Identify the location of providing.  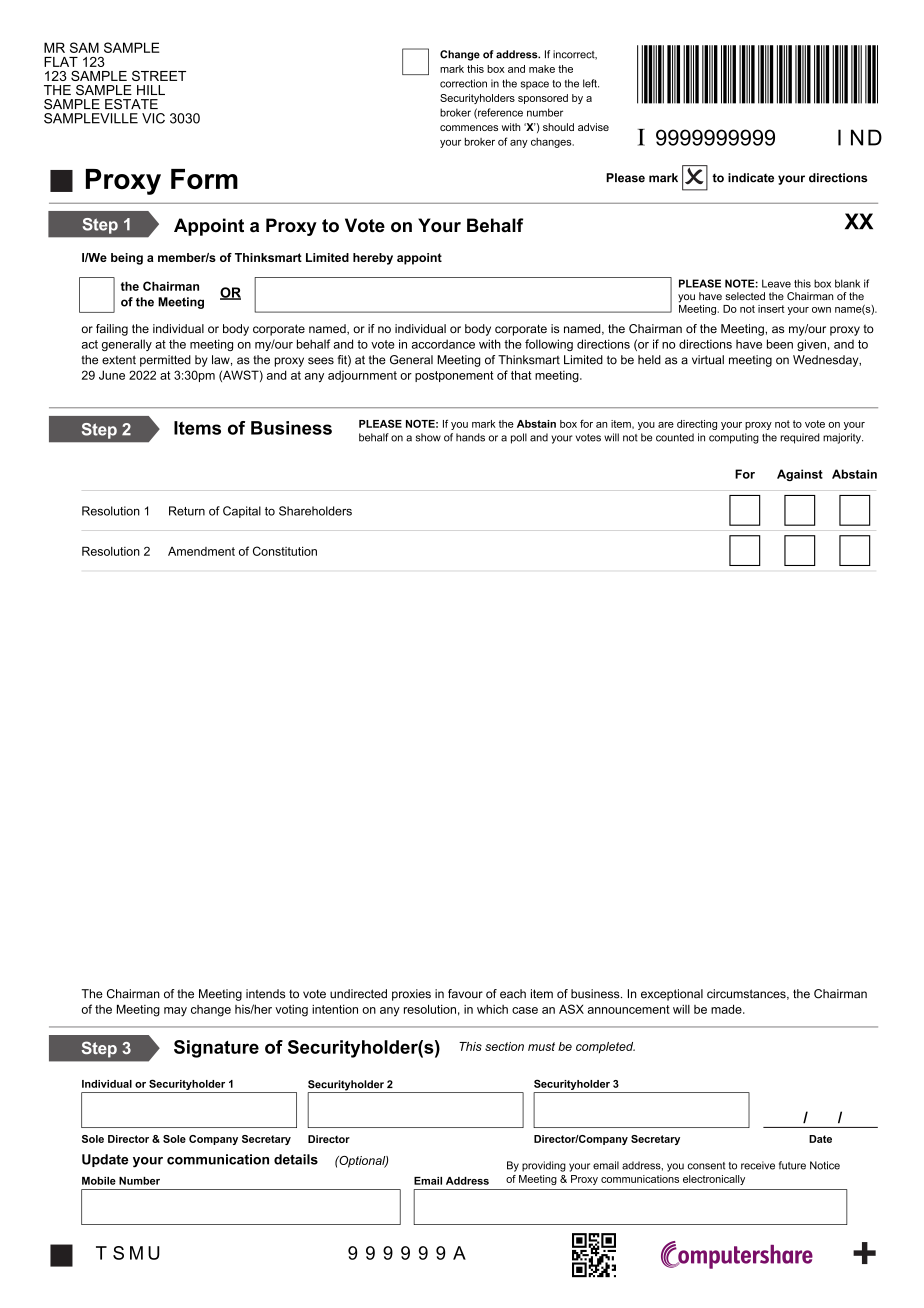
(544, 1166).
